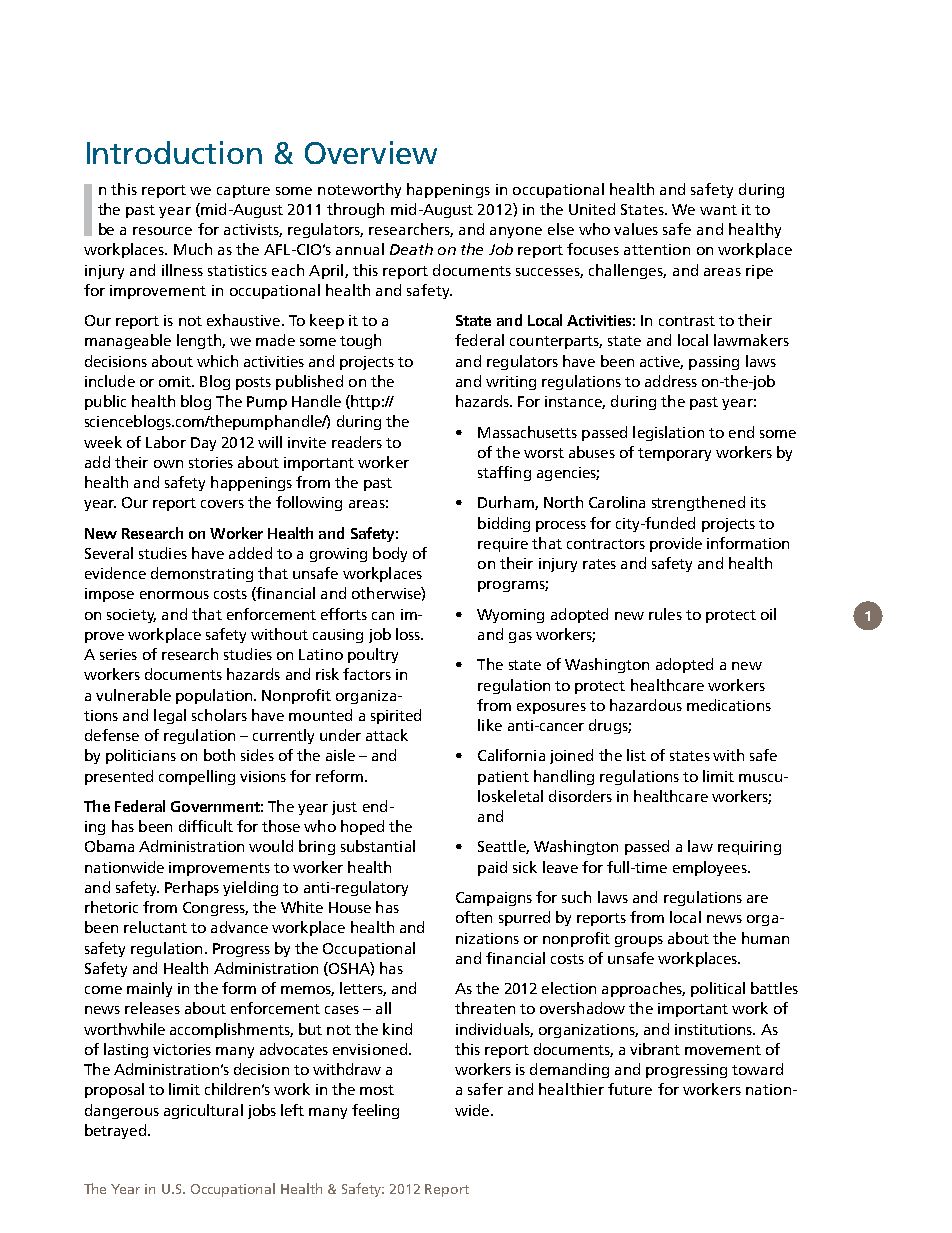 This screenshot has height=1233, width=952. Describe the element at coordinates (409, 634) in the screenshot. I see `loss` at that location.
